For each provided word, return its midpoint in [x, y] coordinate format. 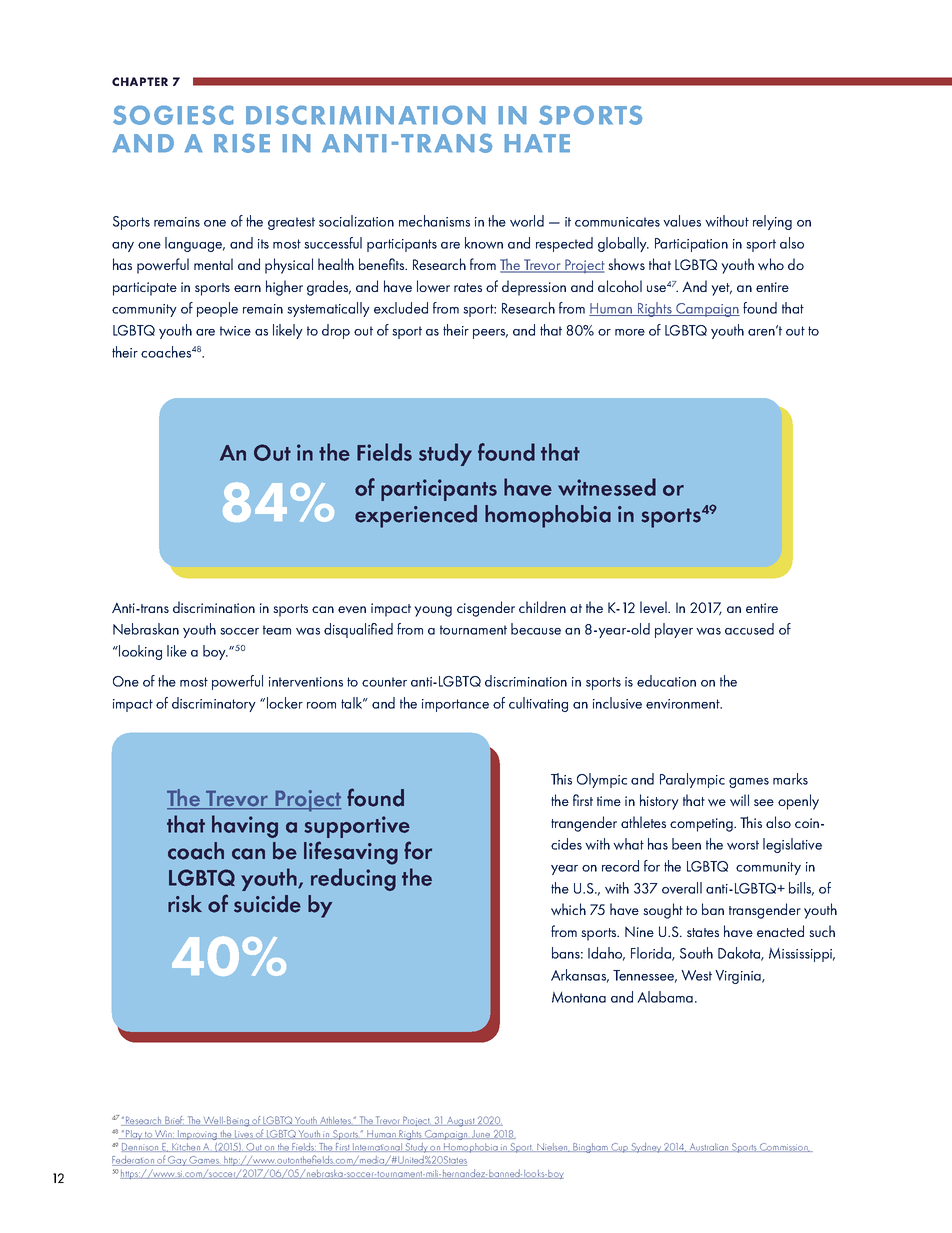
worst [743, 845]
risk [185, 904]
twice [235, 331]
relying [772, 222]
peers [490, 334]
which [568, 909]
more [630, 332]
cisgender [486, 609]
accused [749, 629]
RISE [242, 143]
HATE [537, 143]
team [277, 630]
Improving [197, 1135]
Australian [709, 1147]
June [481, 1134]
